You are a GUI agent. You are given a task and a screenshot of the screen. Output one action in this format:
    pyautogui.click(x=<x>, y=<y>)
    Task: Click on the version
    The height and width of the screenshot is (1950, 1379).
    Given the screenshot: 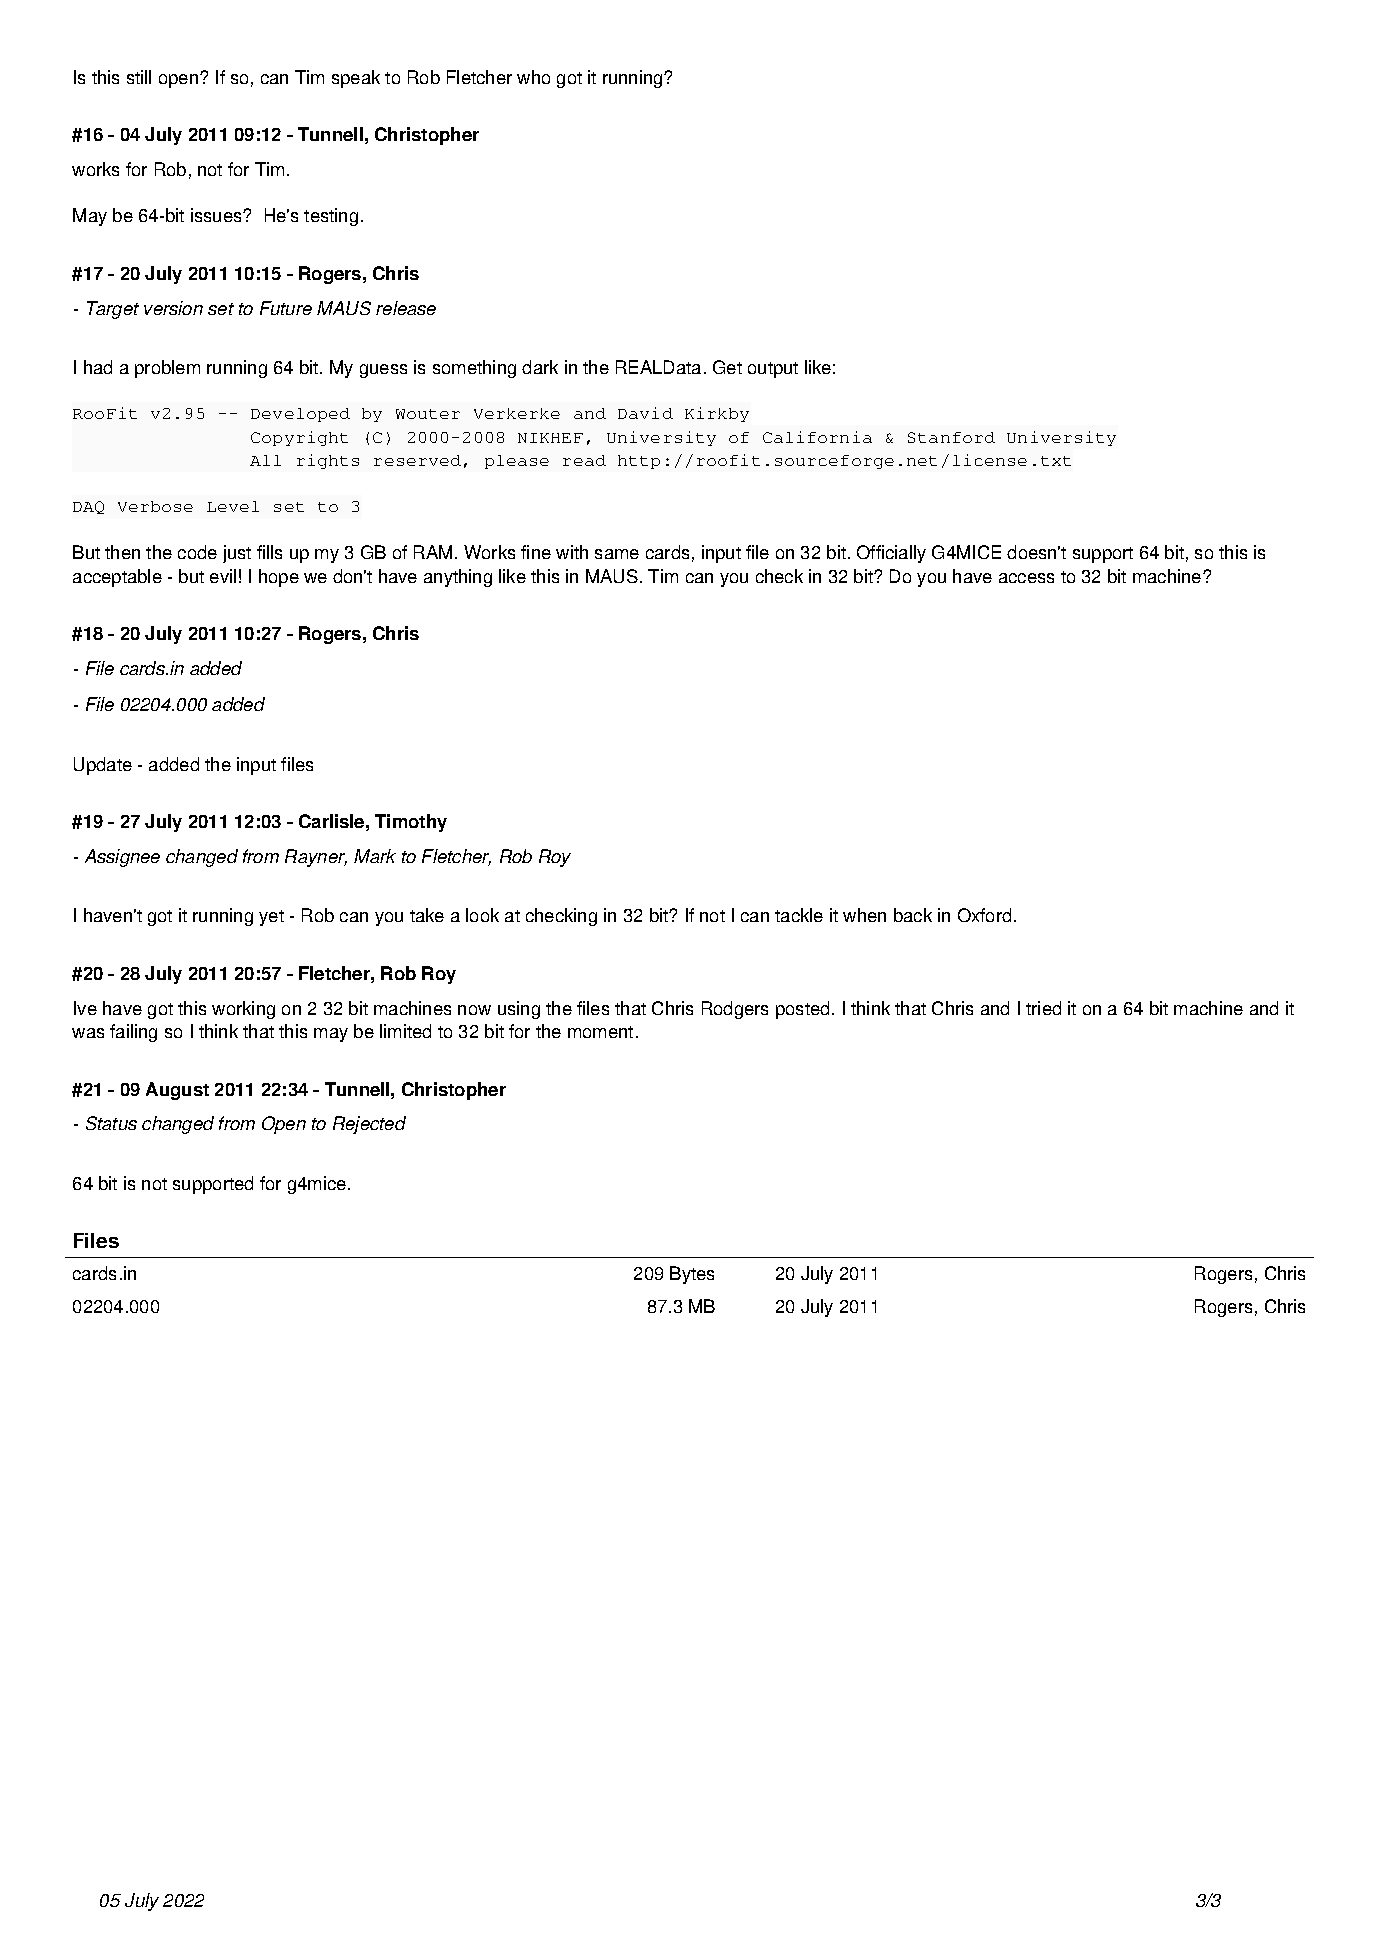 What is the action you would take?
    pyautogui.click(x=173, y=308)
